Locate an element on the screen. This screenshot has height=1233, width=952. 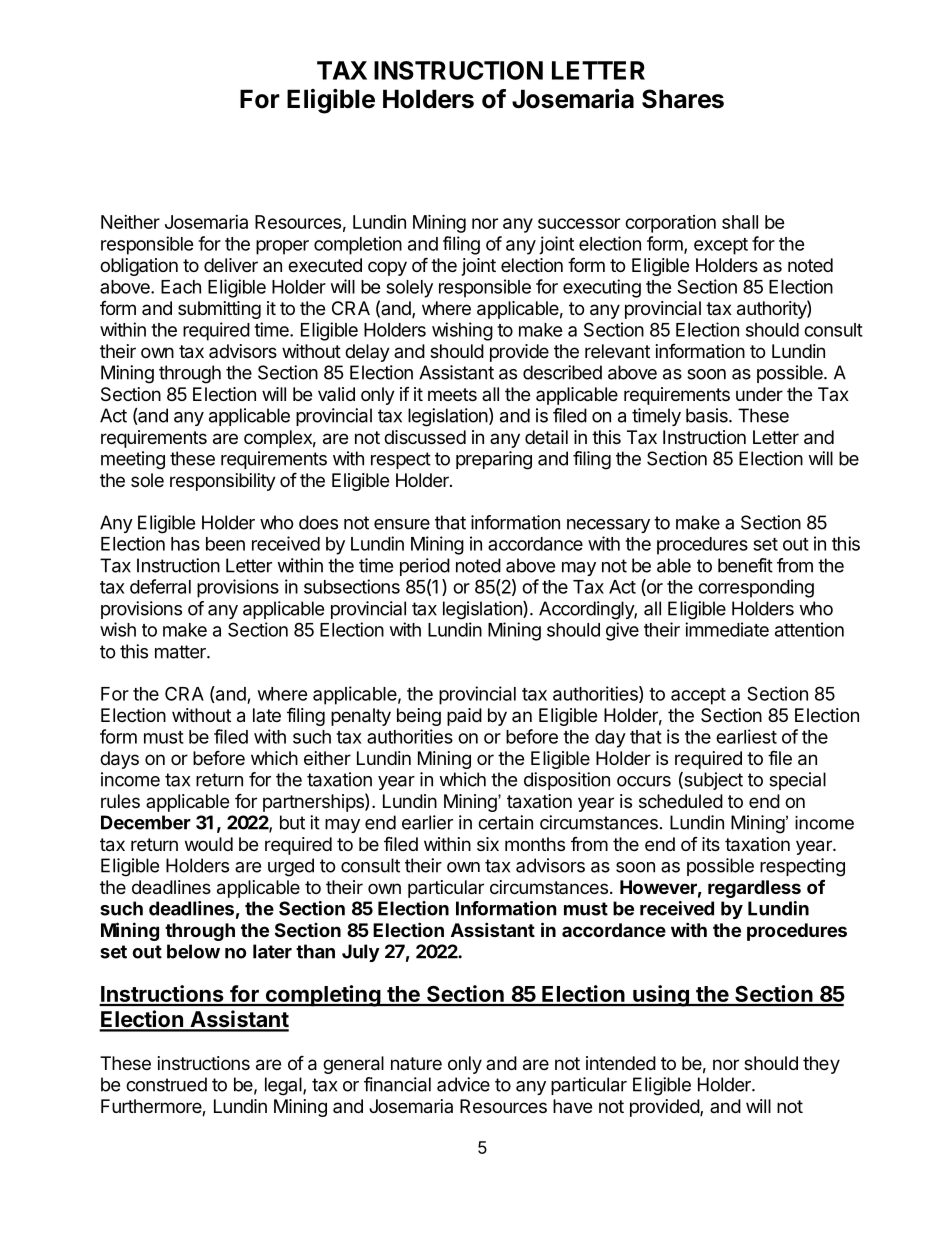
deferral is located at coordinates (160, 586).
